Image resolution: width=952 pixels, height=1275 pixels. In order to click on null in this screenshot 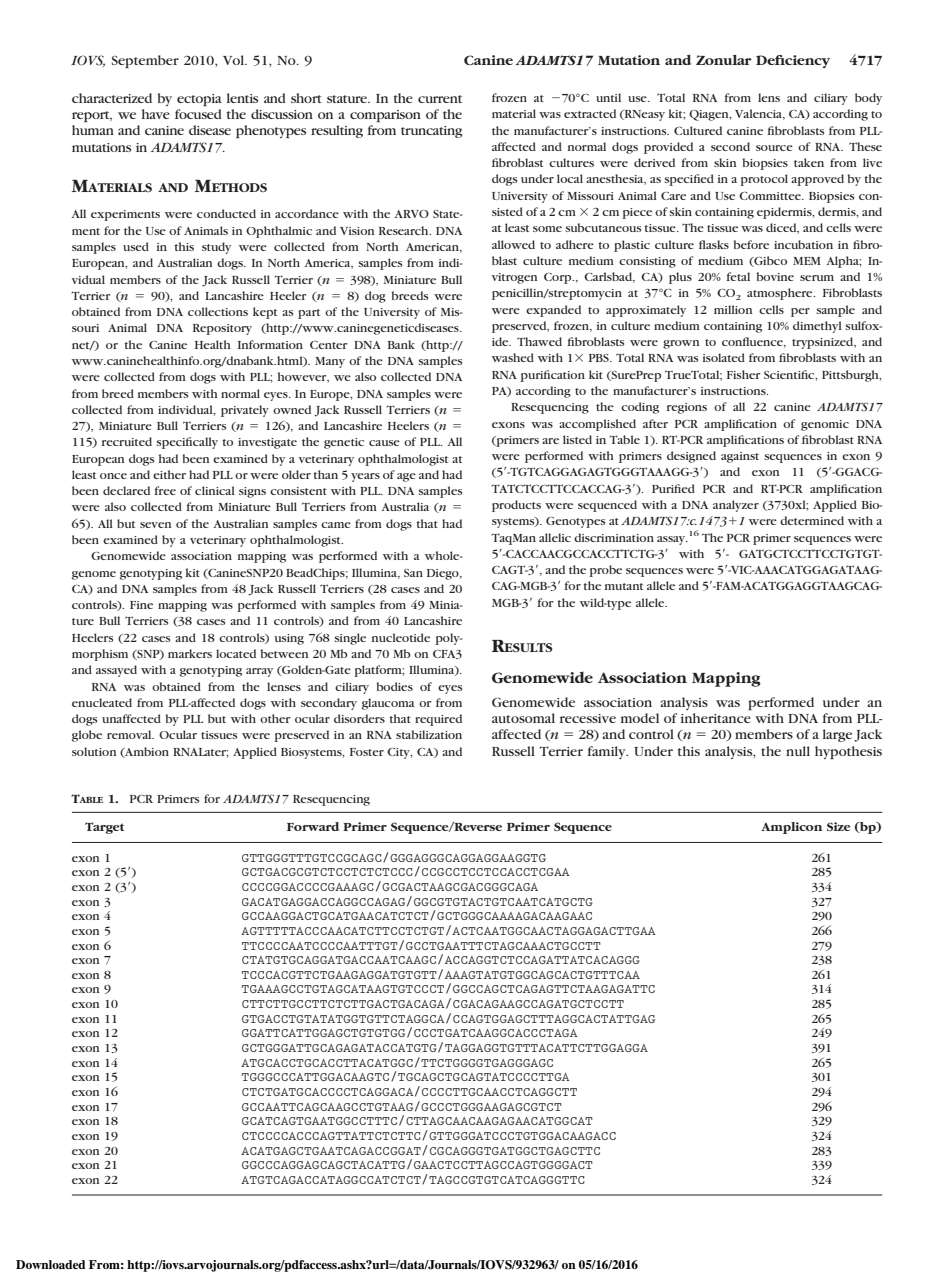, I will do `click(798, 751)`.
